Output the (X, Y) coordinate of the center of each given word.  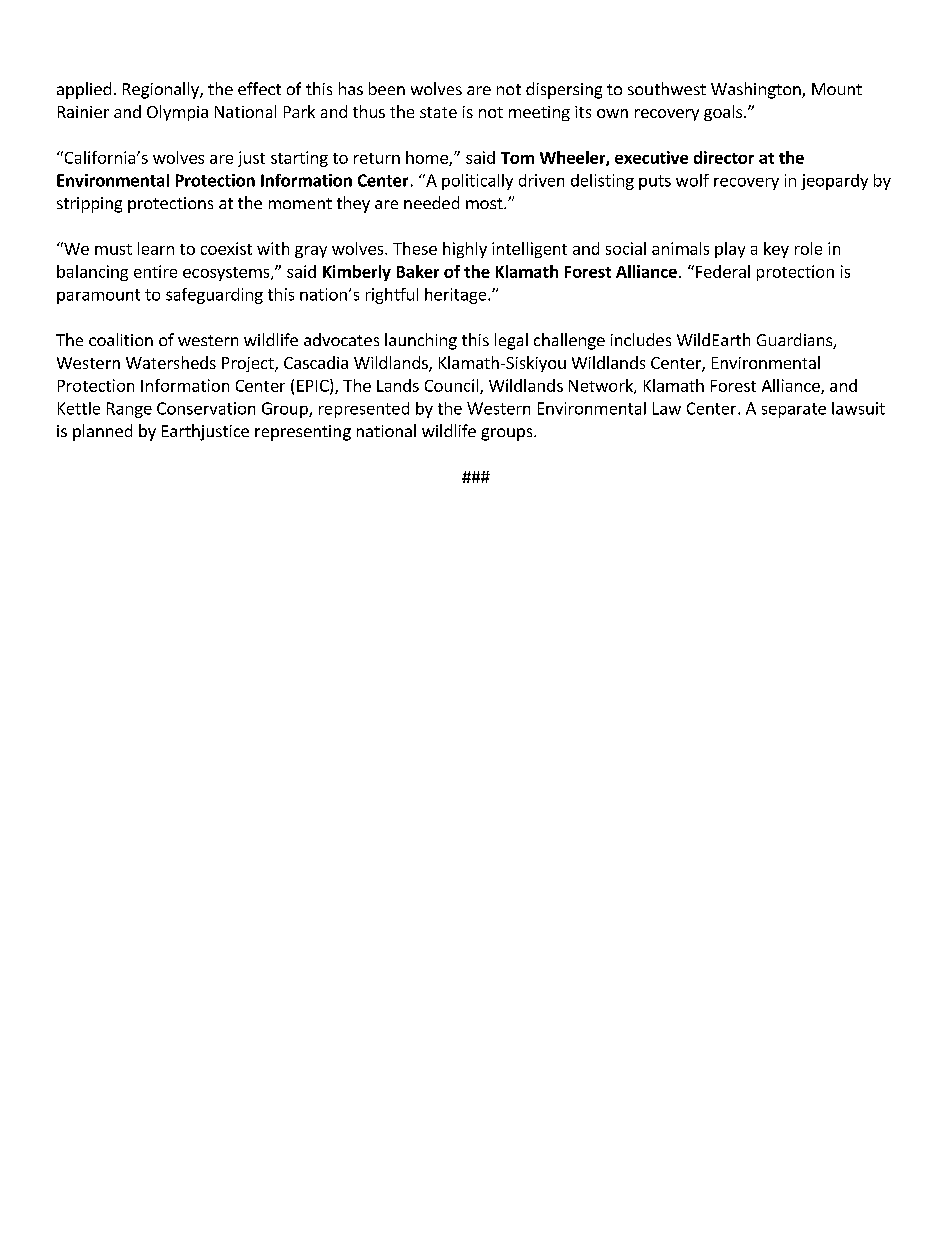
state (438, 112)
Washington (757, 90)
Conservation (206, 408)
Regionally (162, 90)
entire (155, 271)
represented (364, 410)
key (776, 250)
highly (465, 250)
